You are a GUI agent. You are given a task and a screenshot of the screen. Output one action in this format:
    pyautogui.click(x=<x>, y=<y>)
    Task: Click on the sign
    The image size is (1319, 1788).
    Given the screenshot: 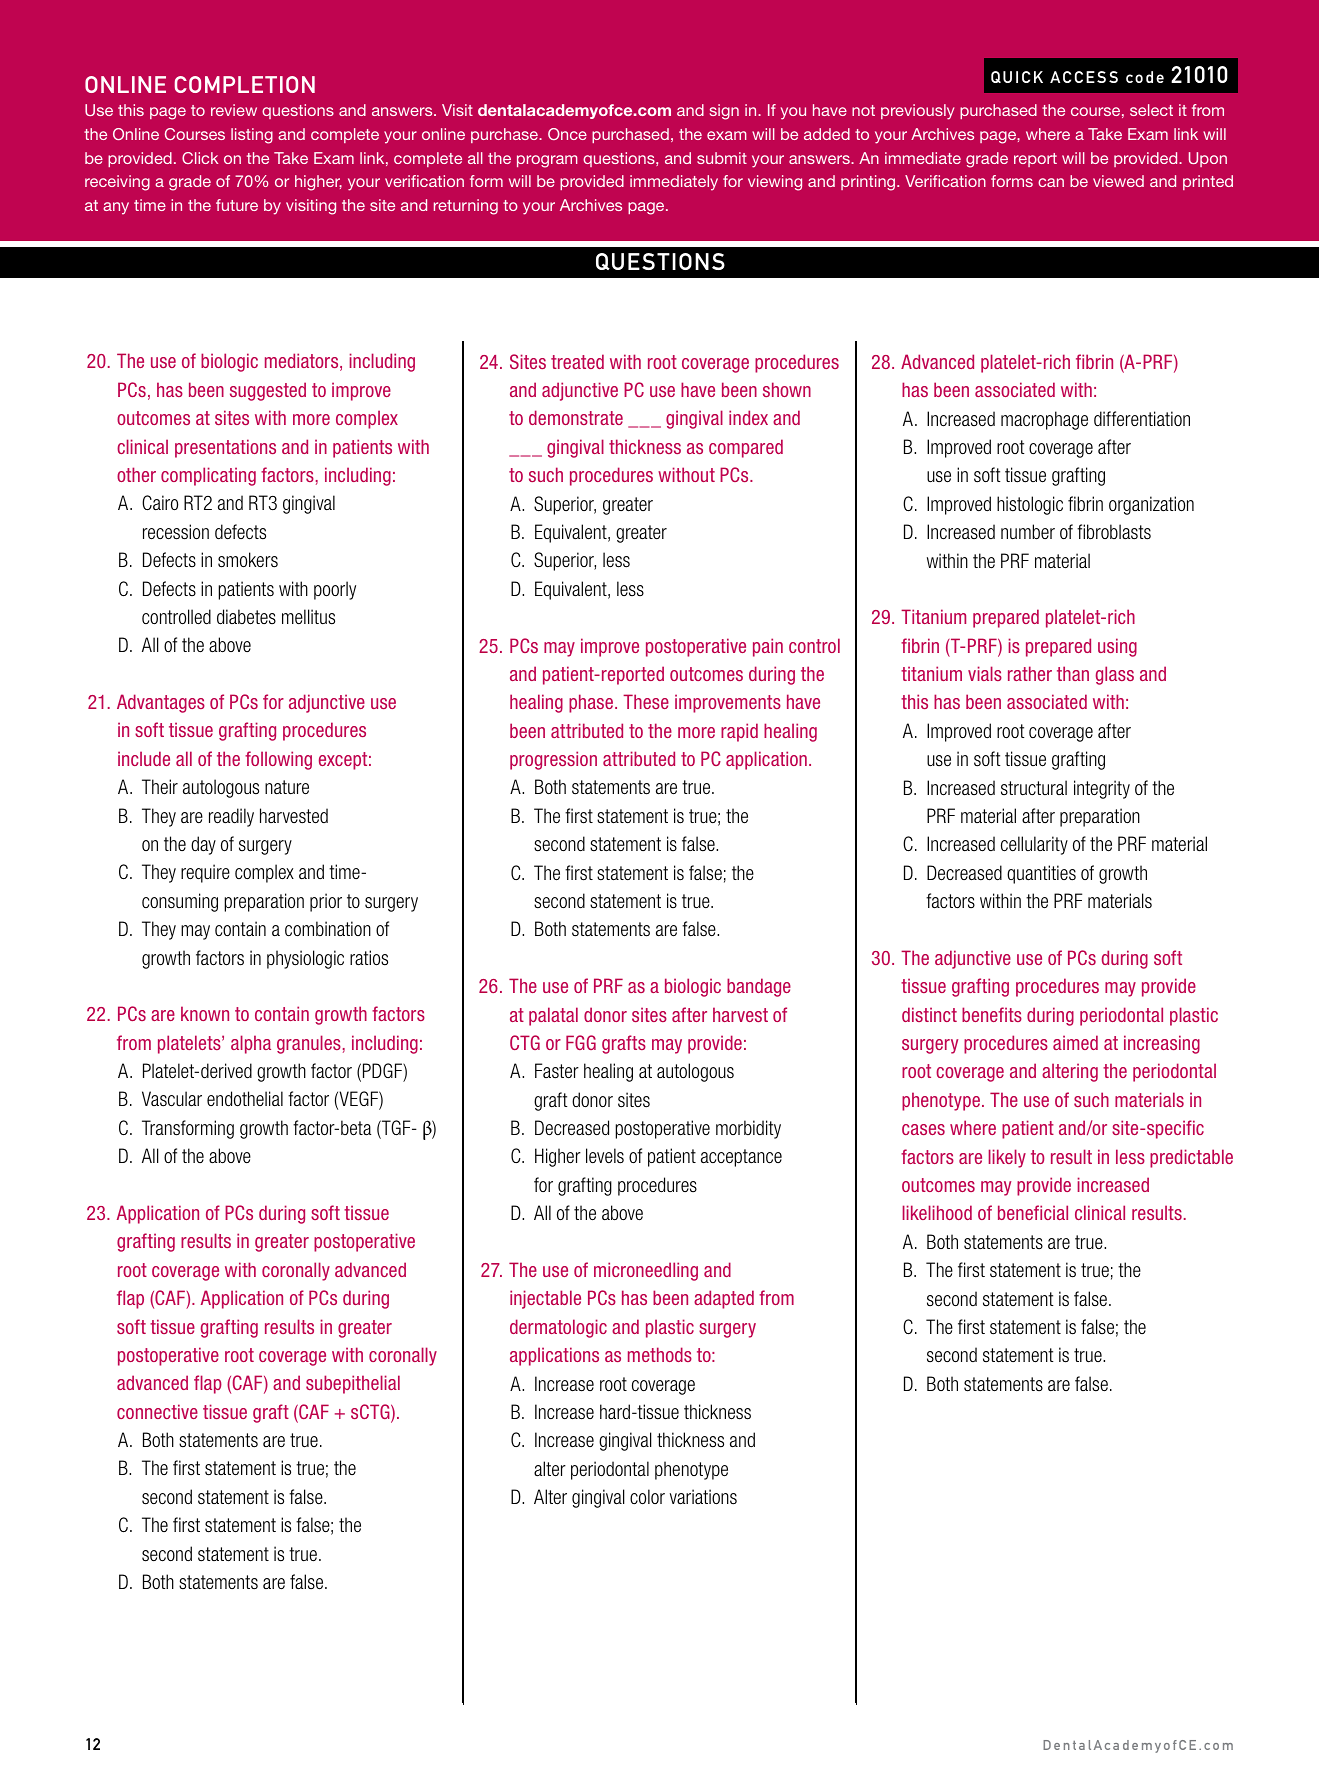 What is the action you would take?
    pyautogui.click(x=724, y=112)
